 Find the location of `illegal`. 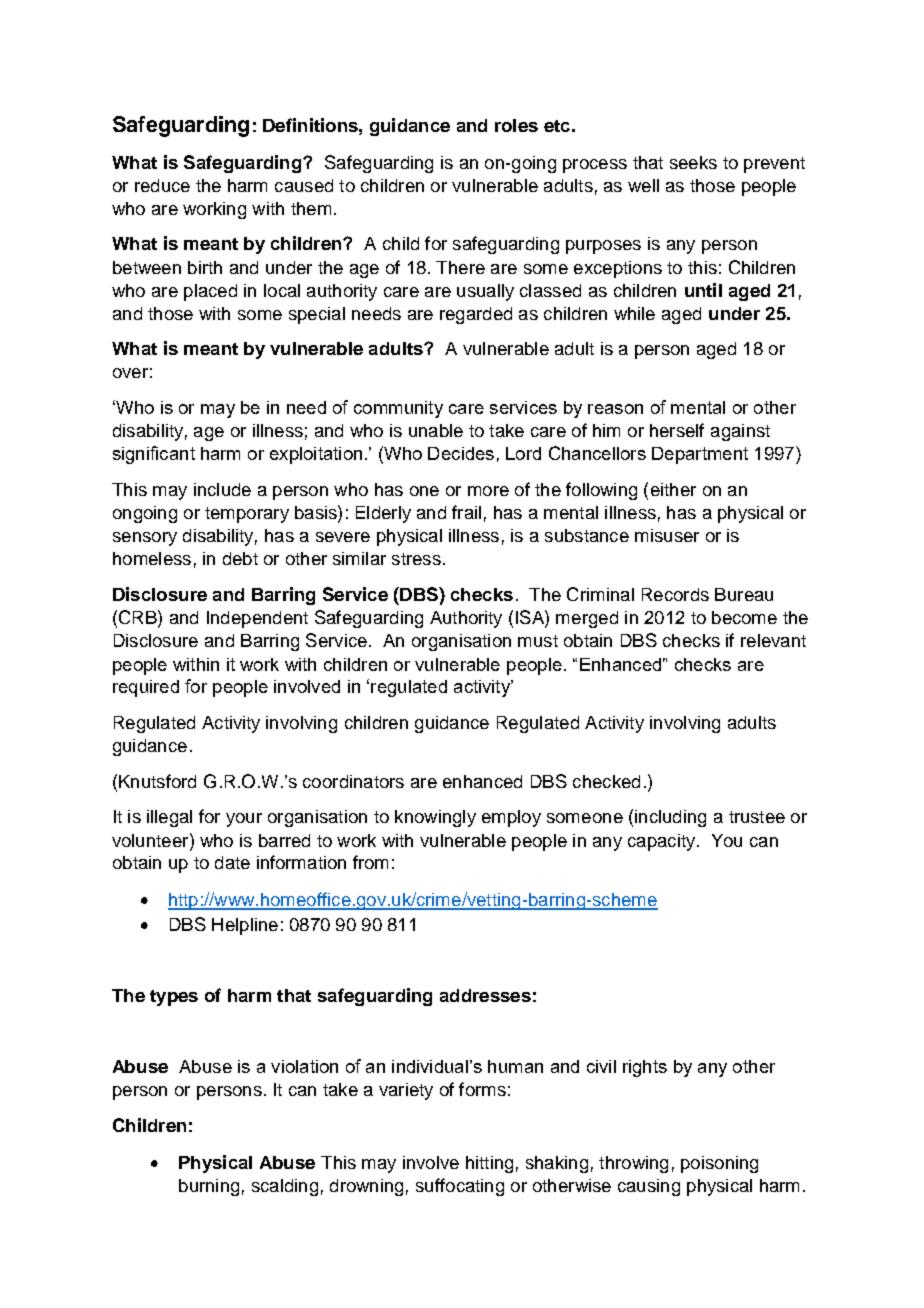

illegal is located at coordinates (169, 818).
